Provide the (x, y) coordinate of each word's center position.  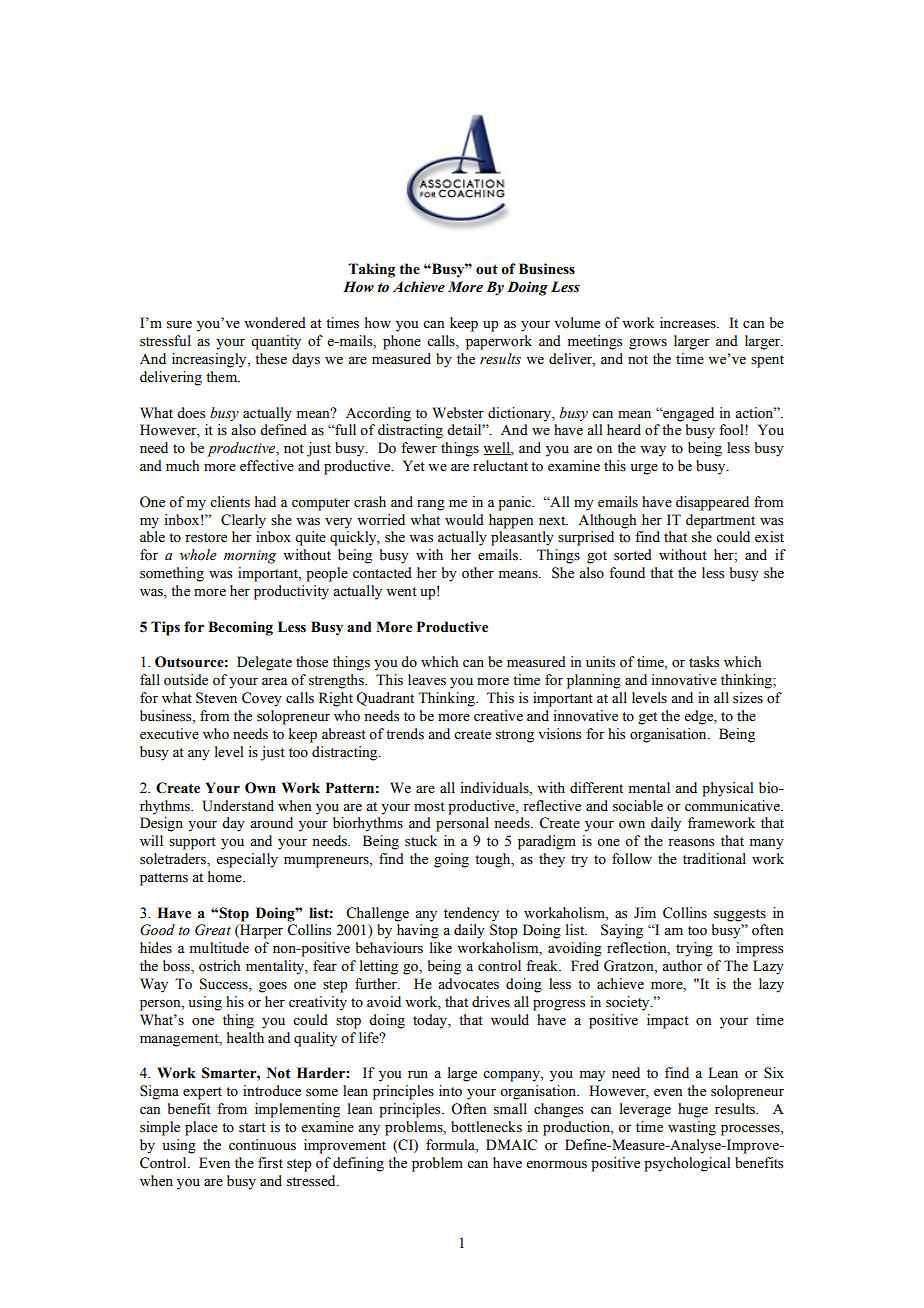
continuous (262, 1145)
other (478, 573)
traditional (714, 859)
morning (250, 557)
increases (689, 323)
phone (402, 342)
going (451, 860)
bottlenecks (486, 1127)
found (627, 573)
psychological (687, 1164)
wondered (275, 323)
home (226, 877)
